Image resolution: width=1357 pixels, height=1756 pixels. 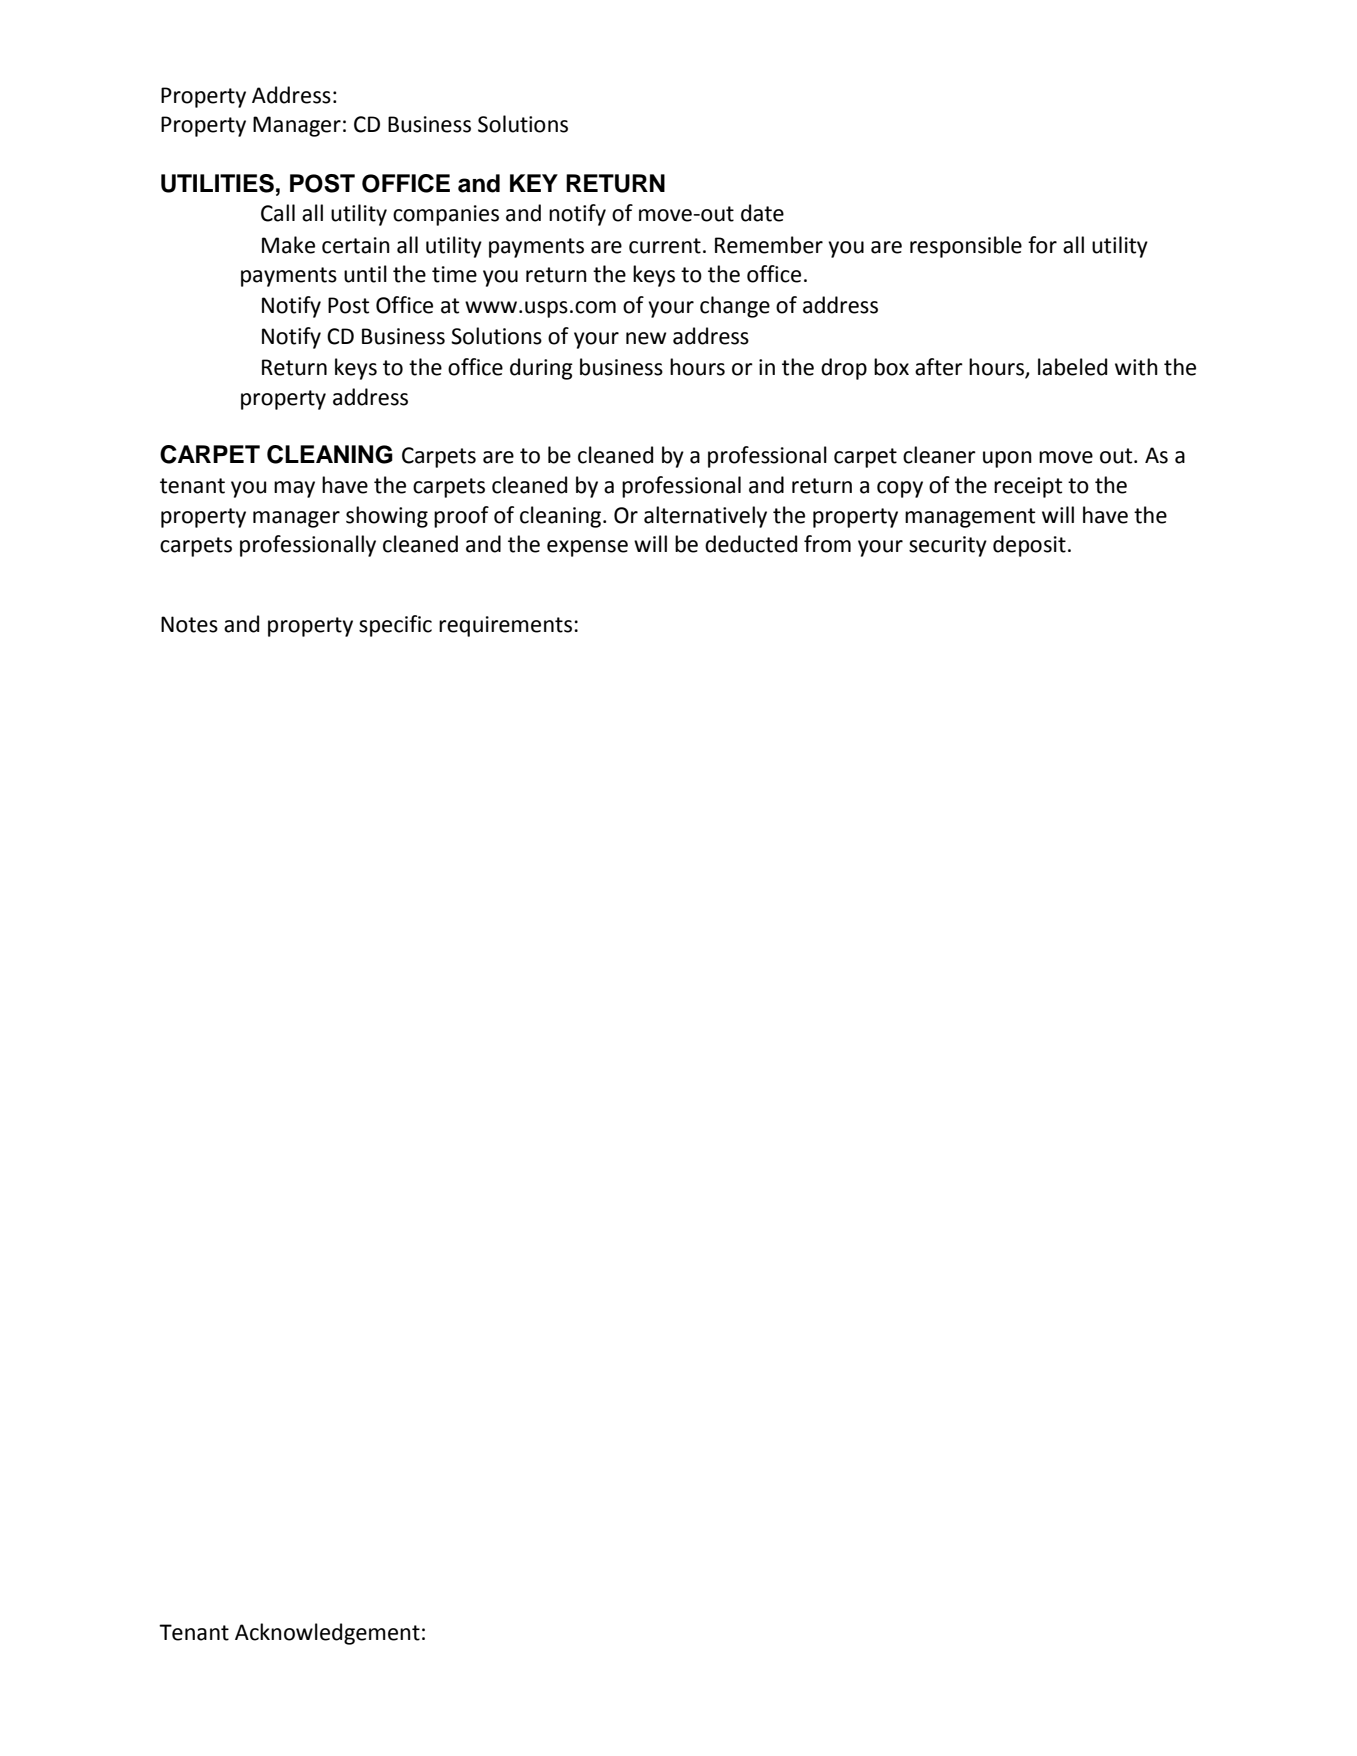 I want to click on Notes, so click(x=189, y=624).
